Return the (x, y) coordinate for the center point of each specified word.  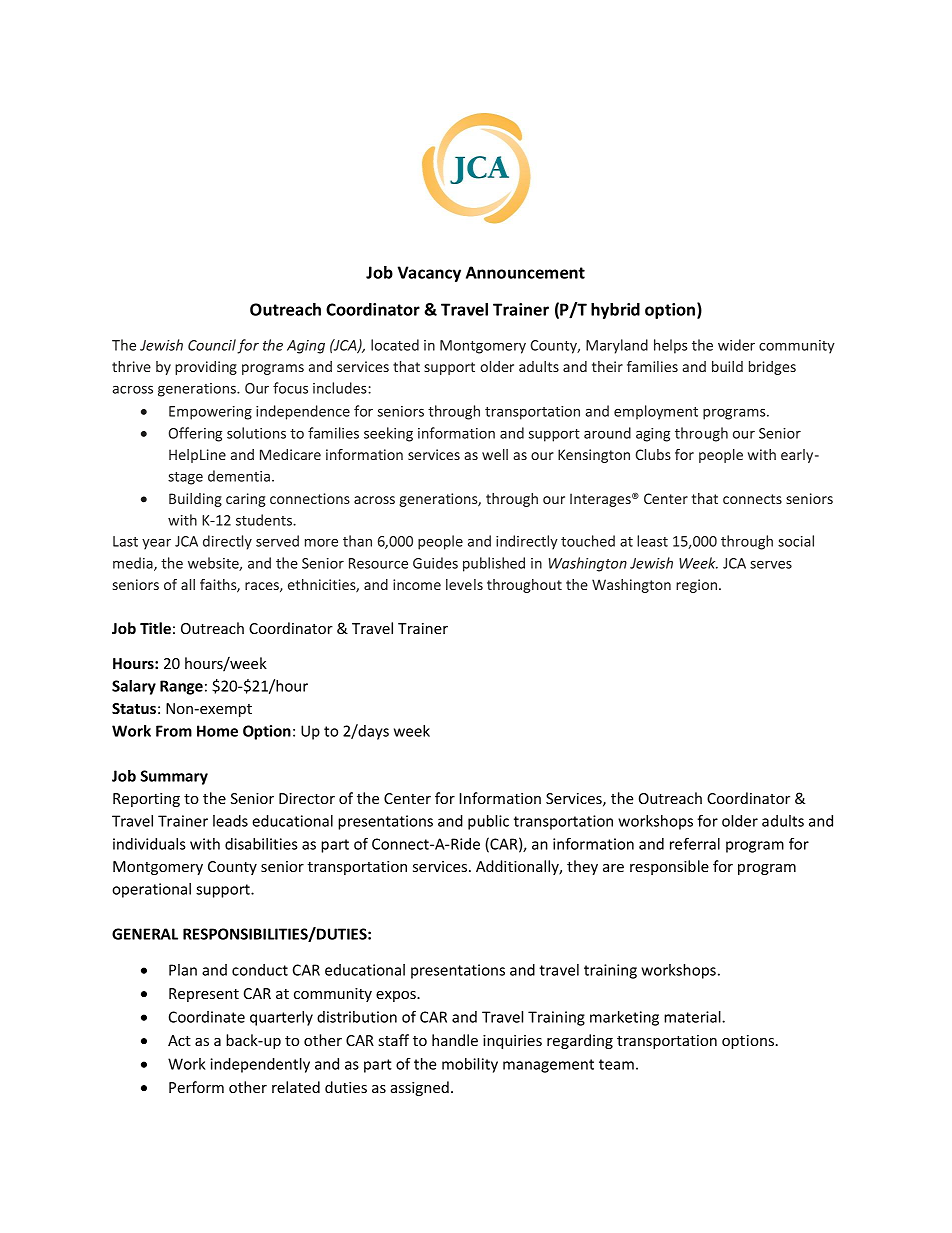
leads (230, 821)
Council (212, 345)
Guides (435, 563)
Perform (196, 1087)
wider (736, 345)
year (156, 544)
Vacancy (429, 274)
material (693, 1017)
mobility (470, 1065)
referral (695, 844)
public (488, 822)
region (698, 586)
